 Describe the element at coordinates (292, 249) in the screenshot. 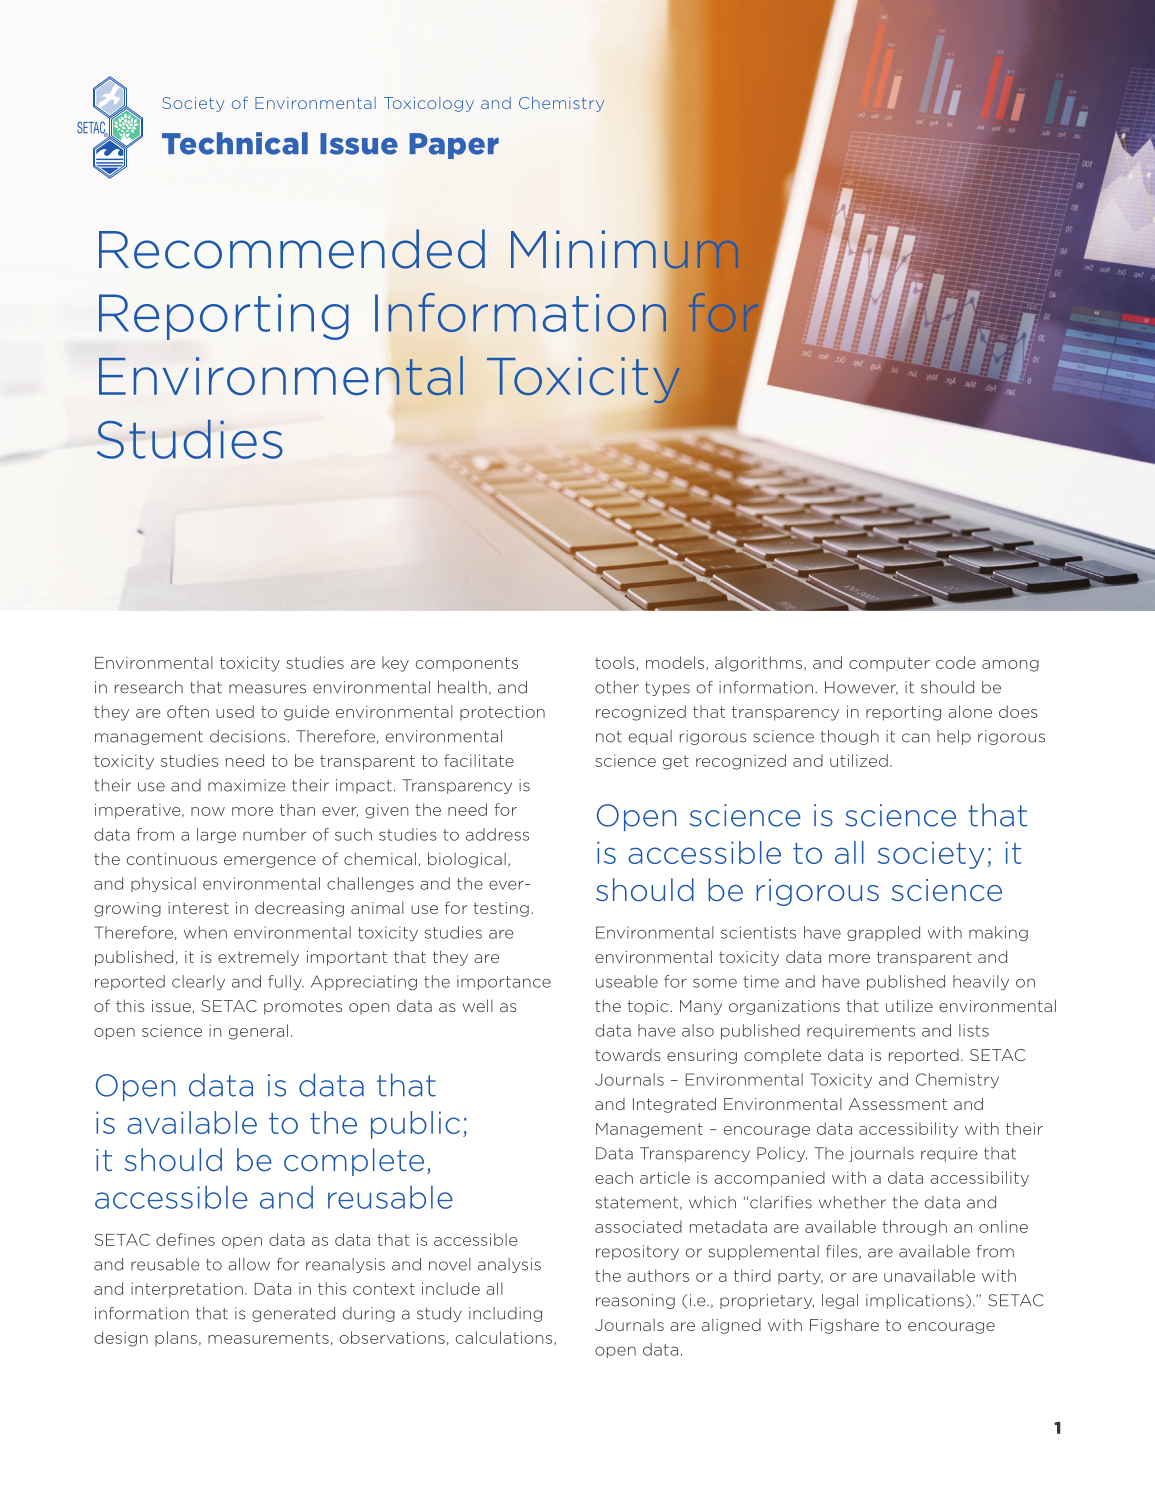

I see `Recommended` at that location.
